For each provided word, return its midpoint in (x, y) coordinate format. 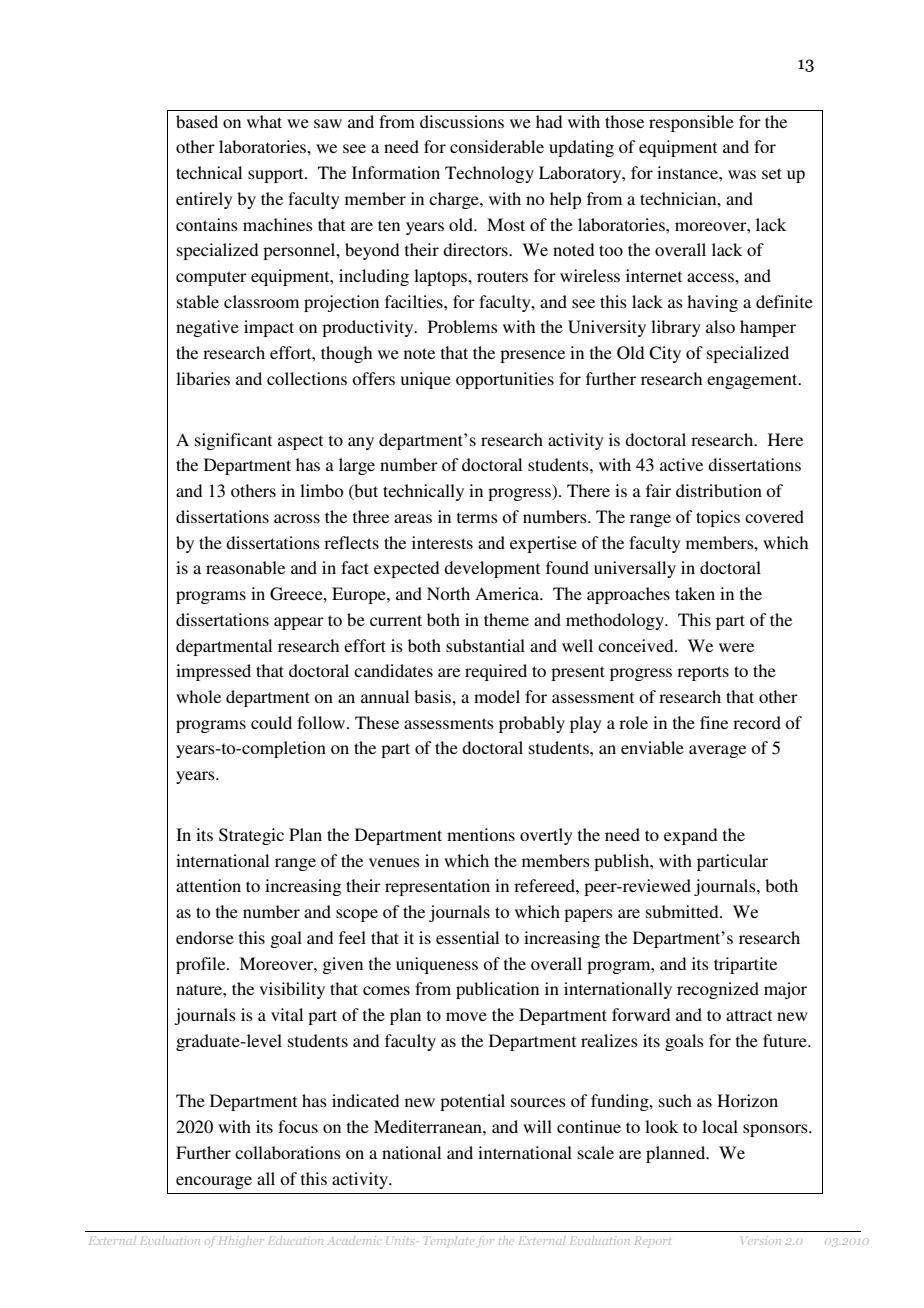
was (742, 174)
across (297, 518)
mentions (481, 834)
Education (295, 1240)
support (277, 175)
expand (690, 836)
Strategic (251, 836)
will (537, 1126)
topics (718, 518)
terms (477, 517)
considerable (497, 146)
